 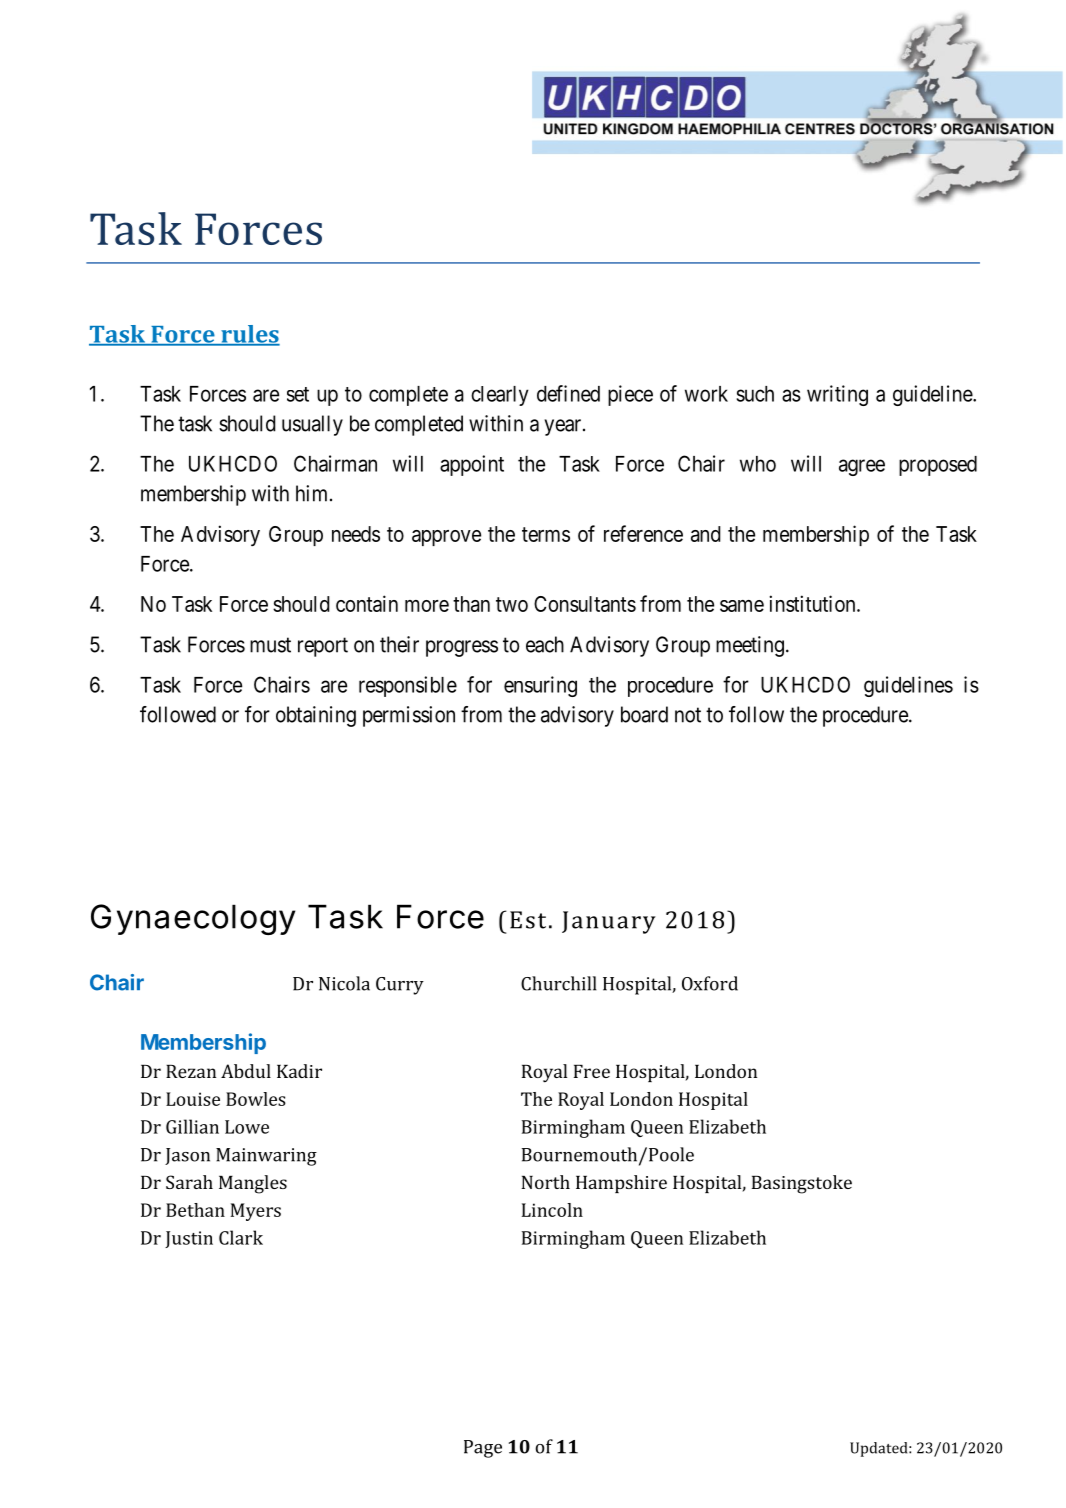 What do you see at coordinates (552, 1210) in the screenshot?
I see `Lincoln` at bounding box center [552, 1210].
